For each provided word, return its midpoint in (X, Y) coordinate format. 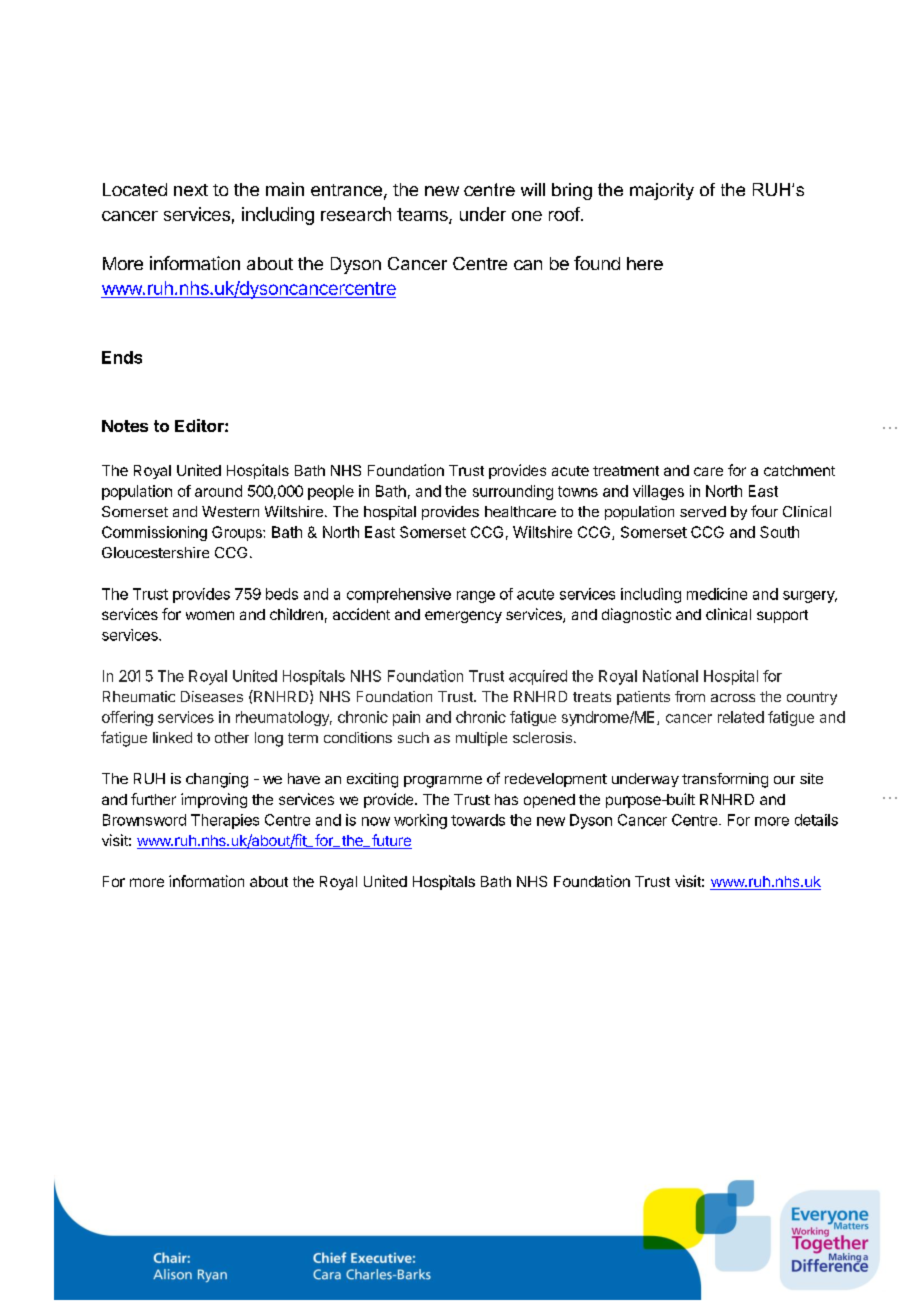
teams (423, 216)
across (733, 698)
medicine (717, 594)
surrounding (513, 492)
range (476, 597)
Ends (122, 357)
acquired (538, 677)
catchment (799, 470)
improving (214, 800)
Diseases (212, 696)
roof (564, 214)
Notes (125, 426)
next (191, 190)
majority (662, 191)
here (645, 263)
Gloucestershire (155, 552)
